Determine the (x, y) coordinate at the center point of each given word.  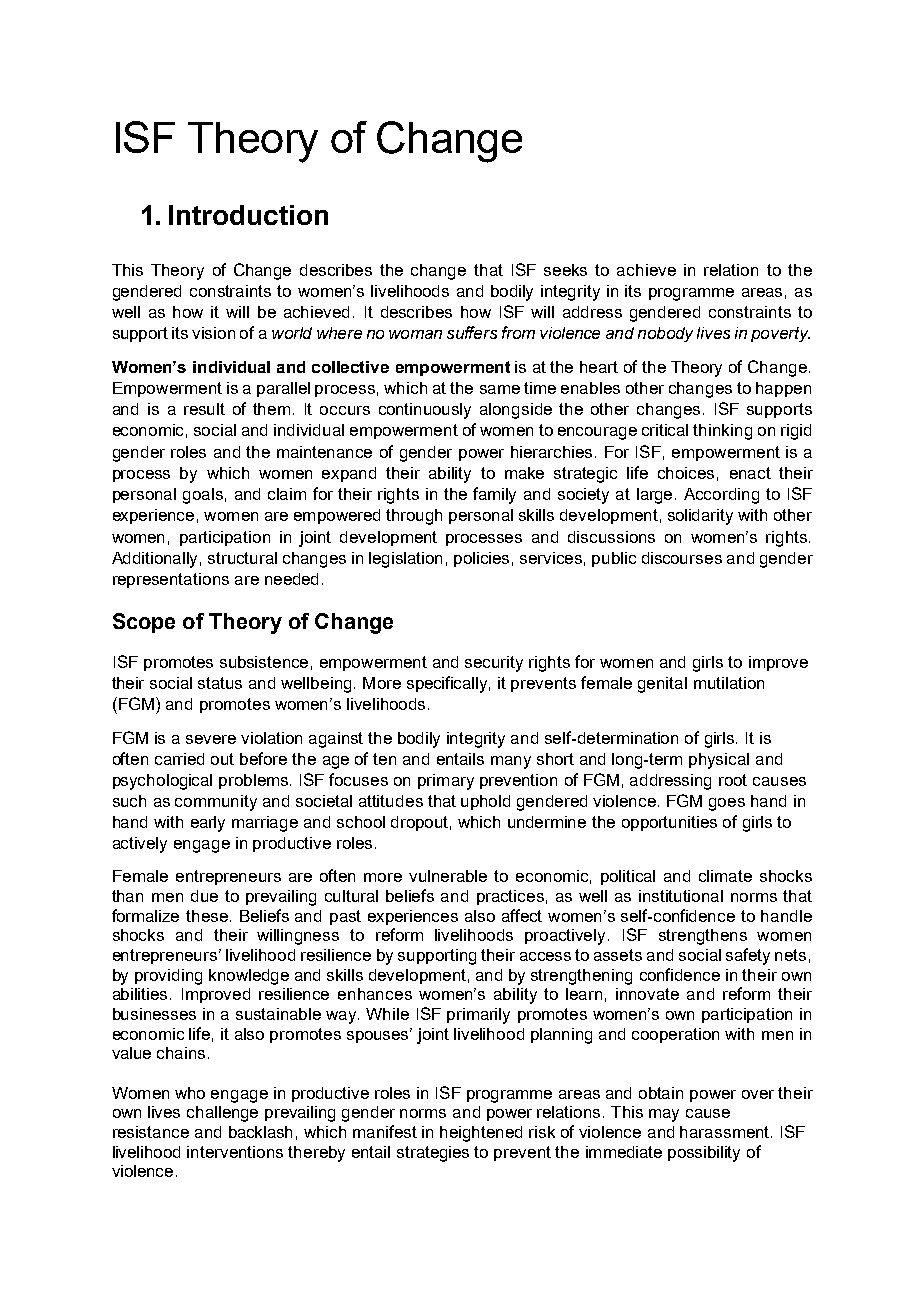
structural (242, 558)
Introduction (248, 215)
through (414, 517)
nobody (665, 334)
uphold (485, 802)
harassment (726, 1132)
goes (727, 804)
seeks (565, 270)
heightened (481, 1134)
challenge (222, 1114)
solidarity (700, 517)
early (208, 824)
